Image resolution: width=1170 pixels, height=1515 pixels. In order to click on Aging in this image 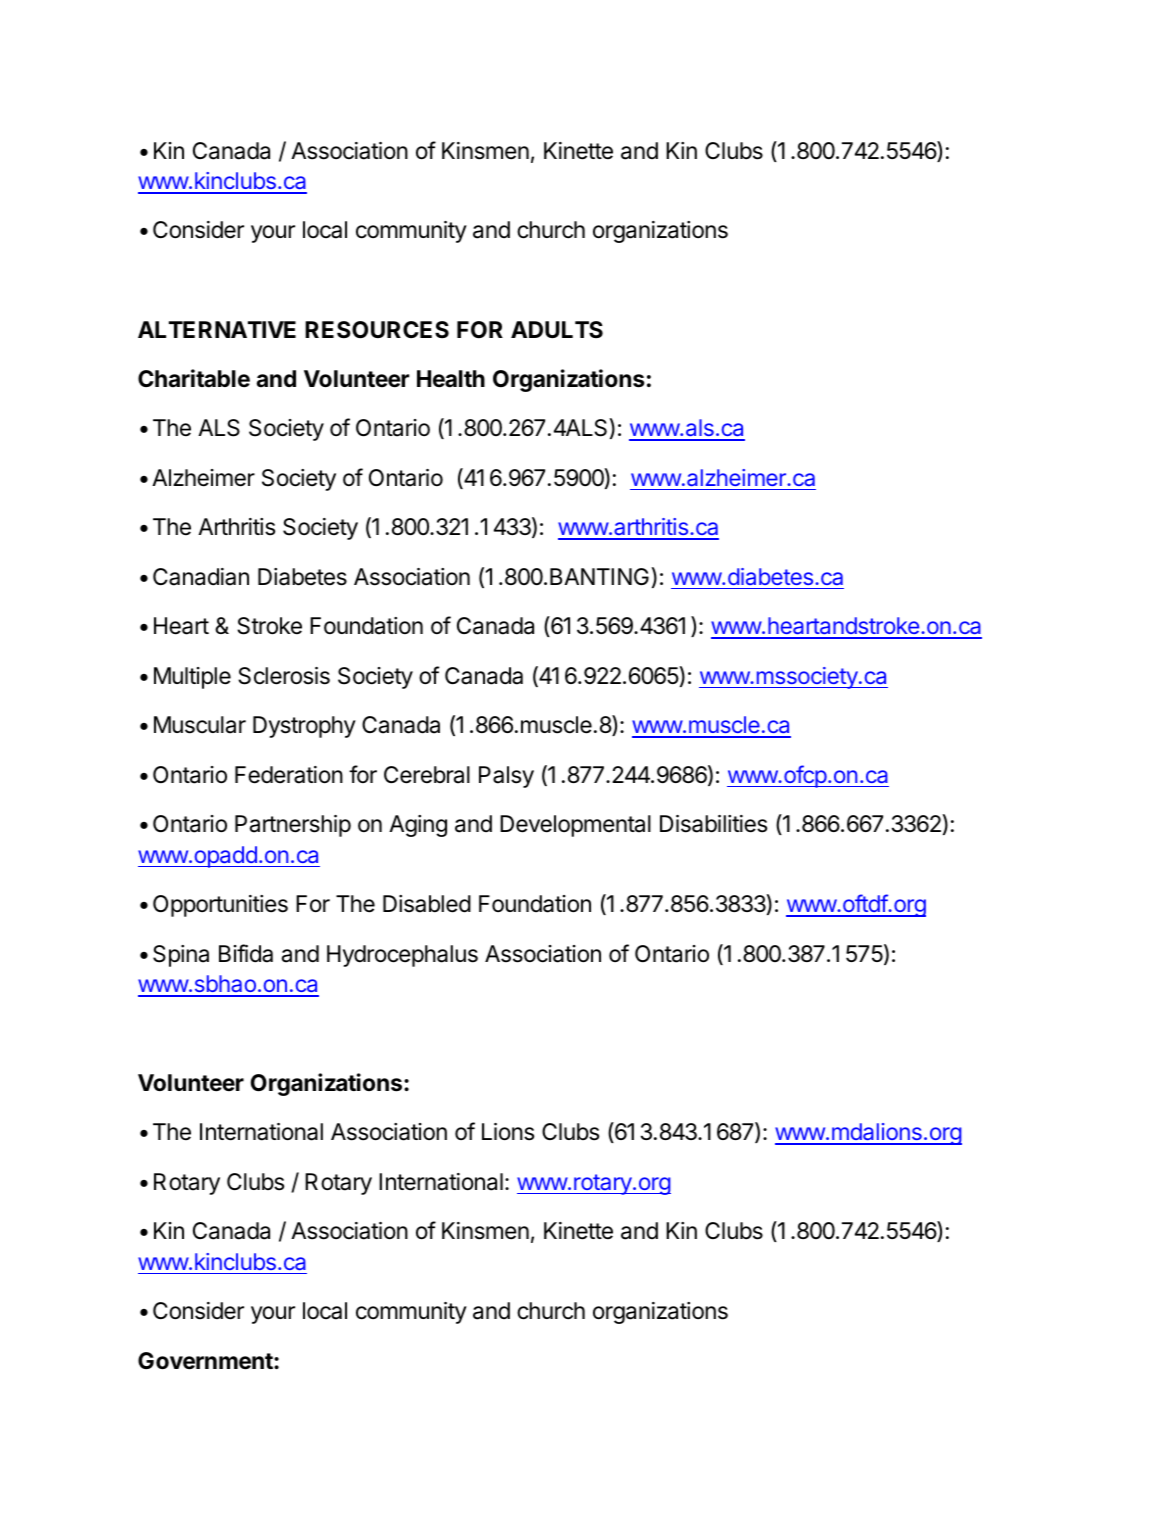, I will do `click(418, 826)`.
